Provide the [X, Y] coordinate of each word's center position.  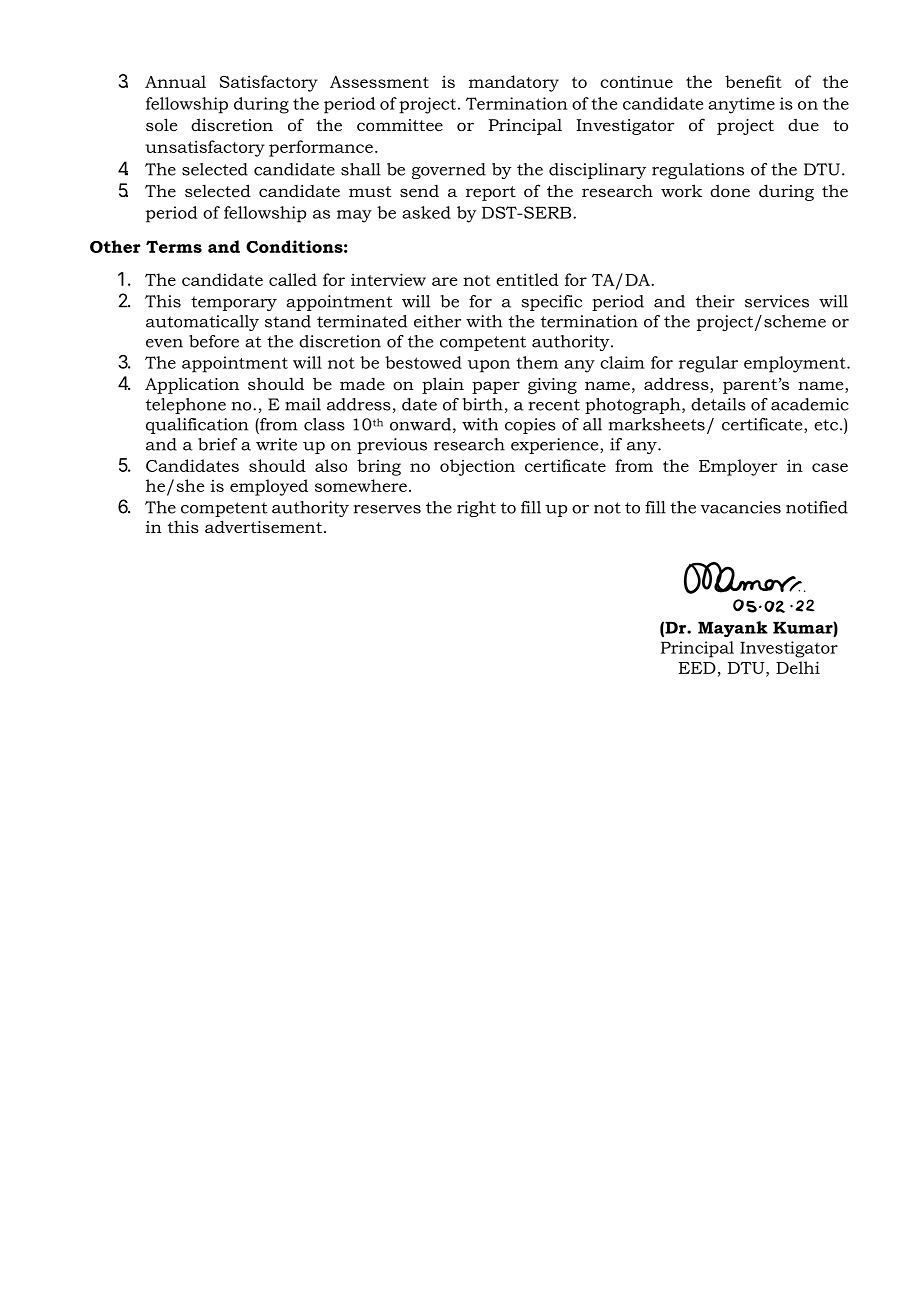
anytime [741, 105]
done [730, 190]
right [476, 509]
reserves [387, 509]
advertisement [263, 526]
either [437, 321]
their [715, 301]
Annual [175, 81]
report [491, 193]
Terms [174, 246]
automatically [202, 323]
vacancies [741, 507]
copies [530, 426]
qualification [197, 426]
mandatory [514, 83]
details [718, 404]
